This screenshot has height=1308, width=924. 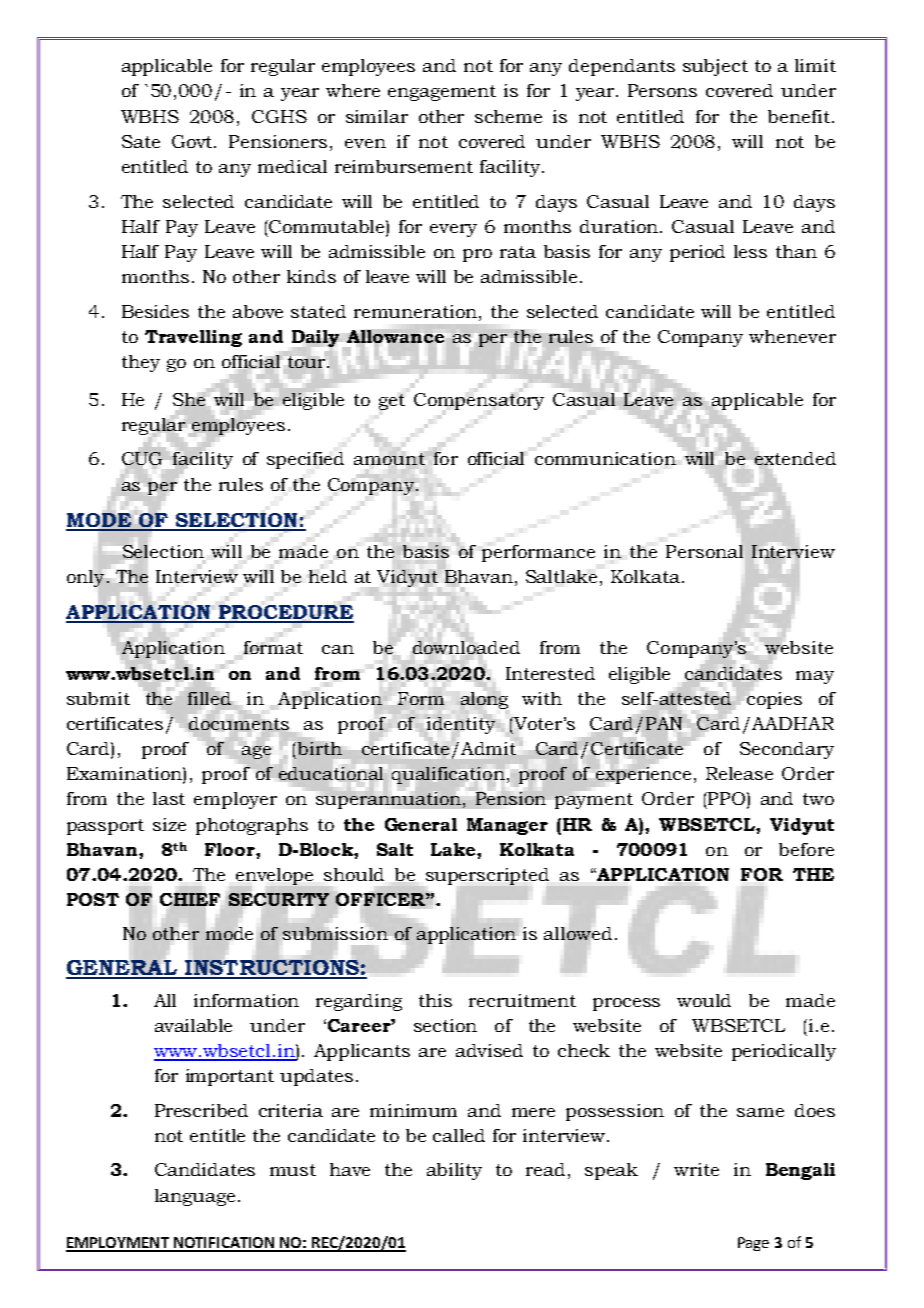 What do you see at coordinates (507, 826) in the screenshot?
I see `Manager` at bounding box center [507, 826].
